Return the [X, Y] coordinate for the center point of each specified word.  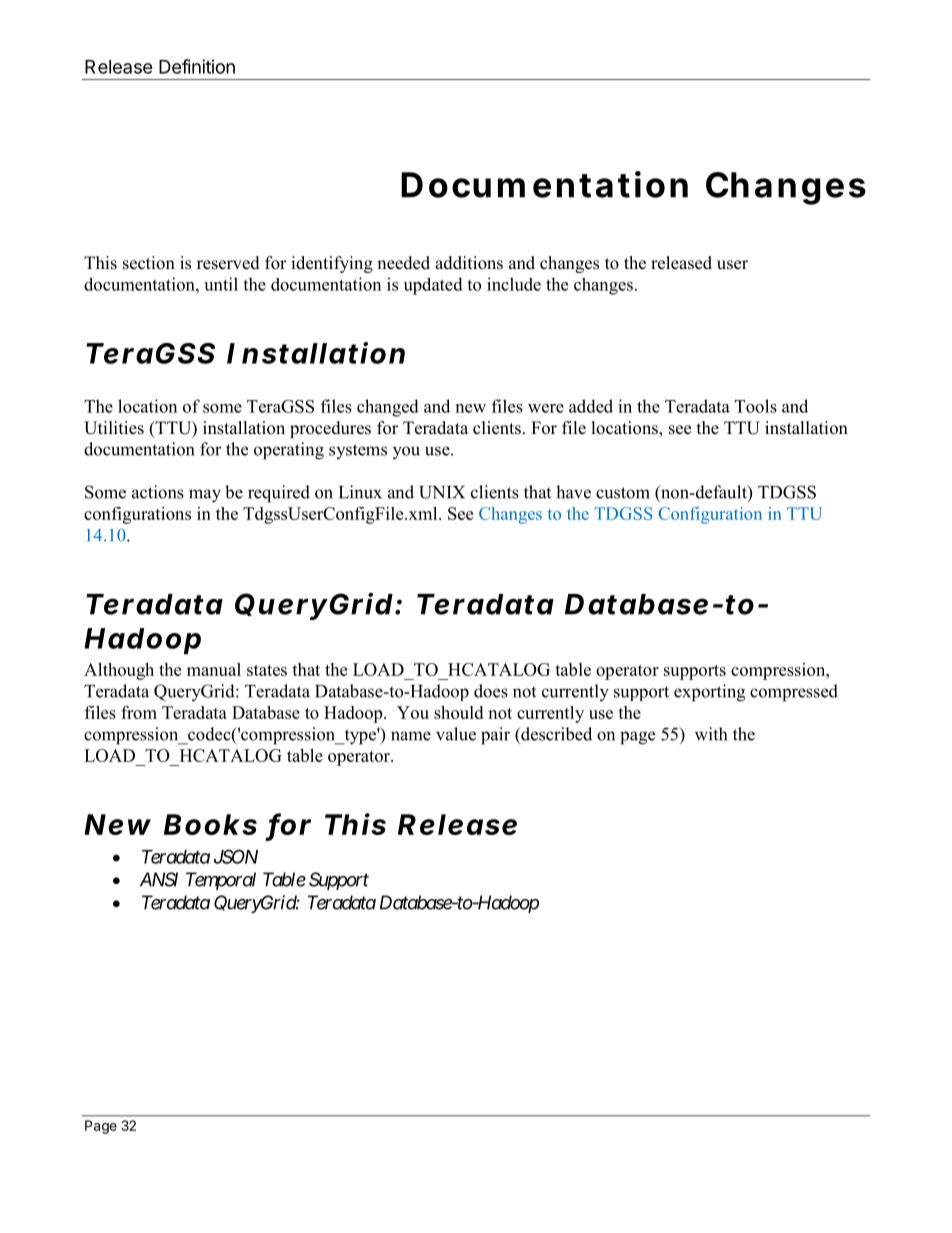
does [491, 691]
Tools [756, 406]
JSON [236, 856]
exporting [709, 693]
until [221, 284]
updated [433, 286]
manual [214, 669]
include [514, 284]
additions [469, 263]
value [456, 734]
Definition [197, 66]
